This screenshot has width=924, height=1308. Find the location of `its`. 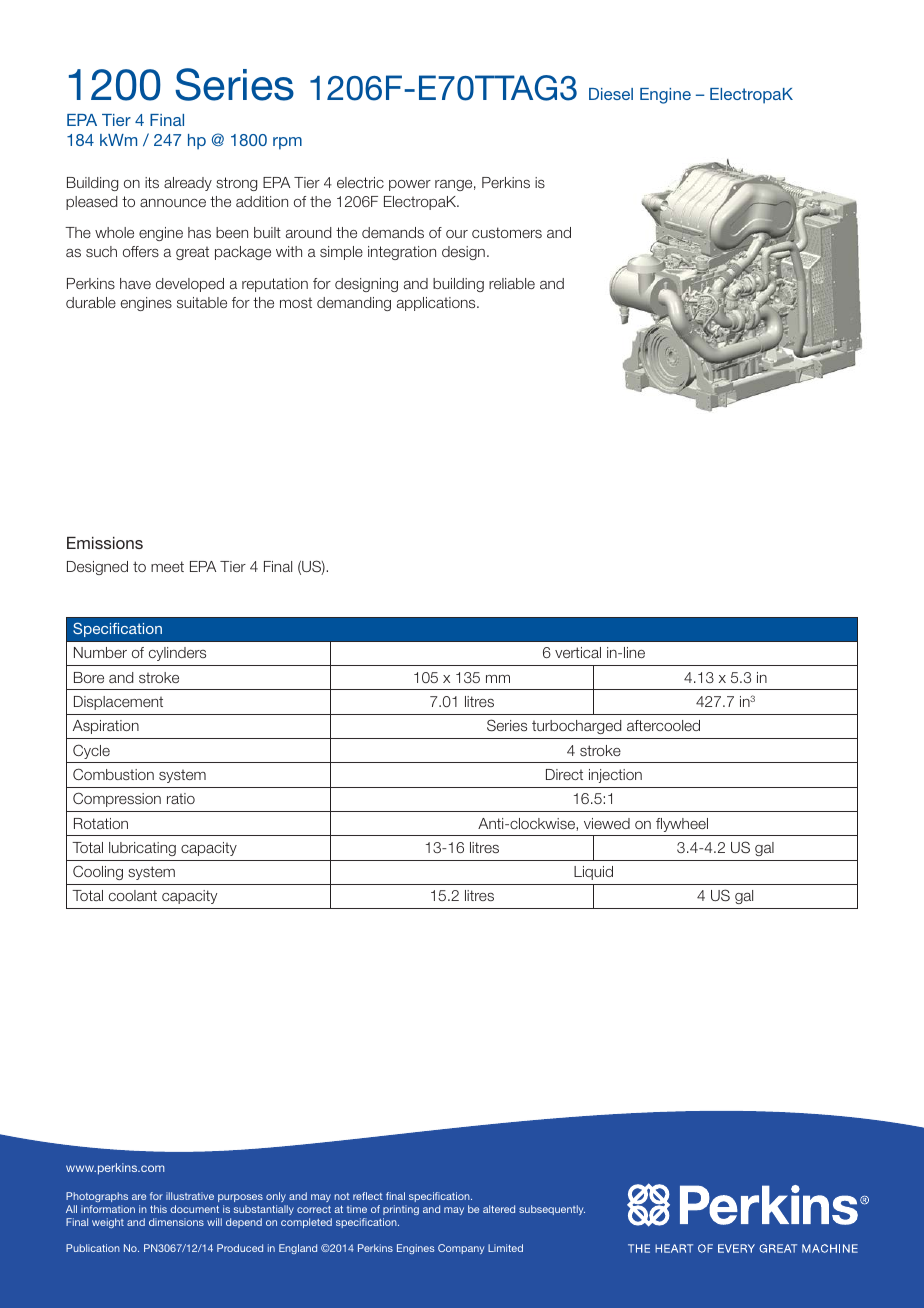

its is located at coordinates (152, 182).
